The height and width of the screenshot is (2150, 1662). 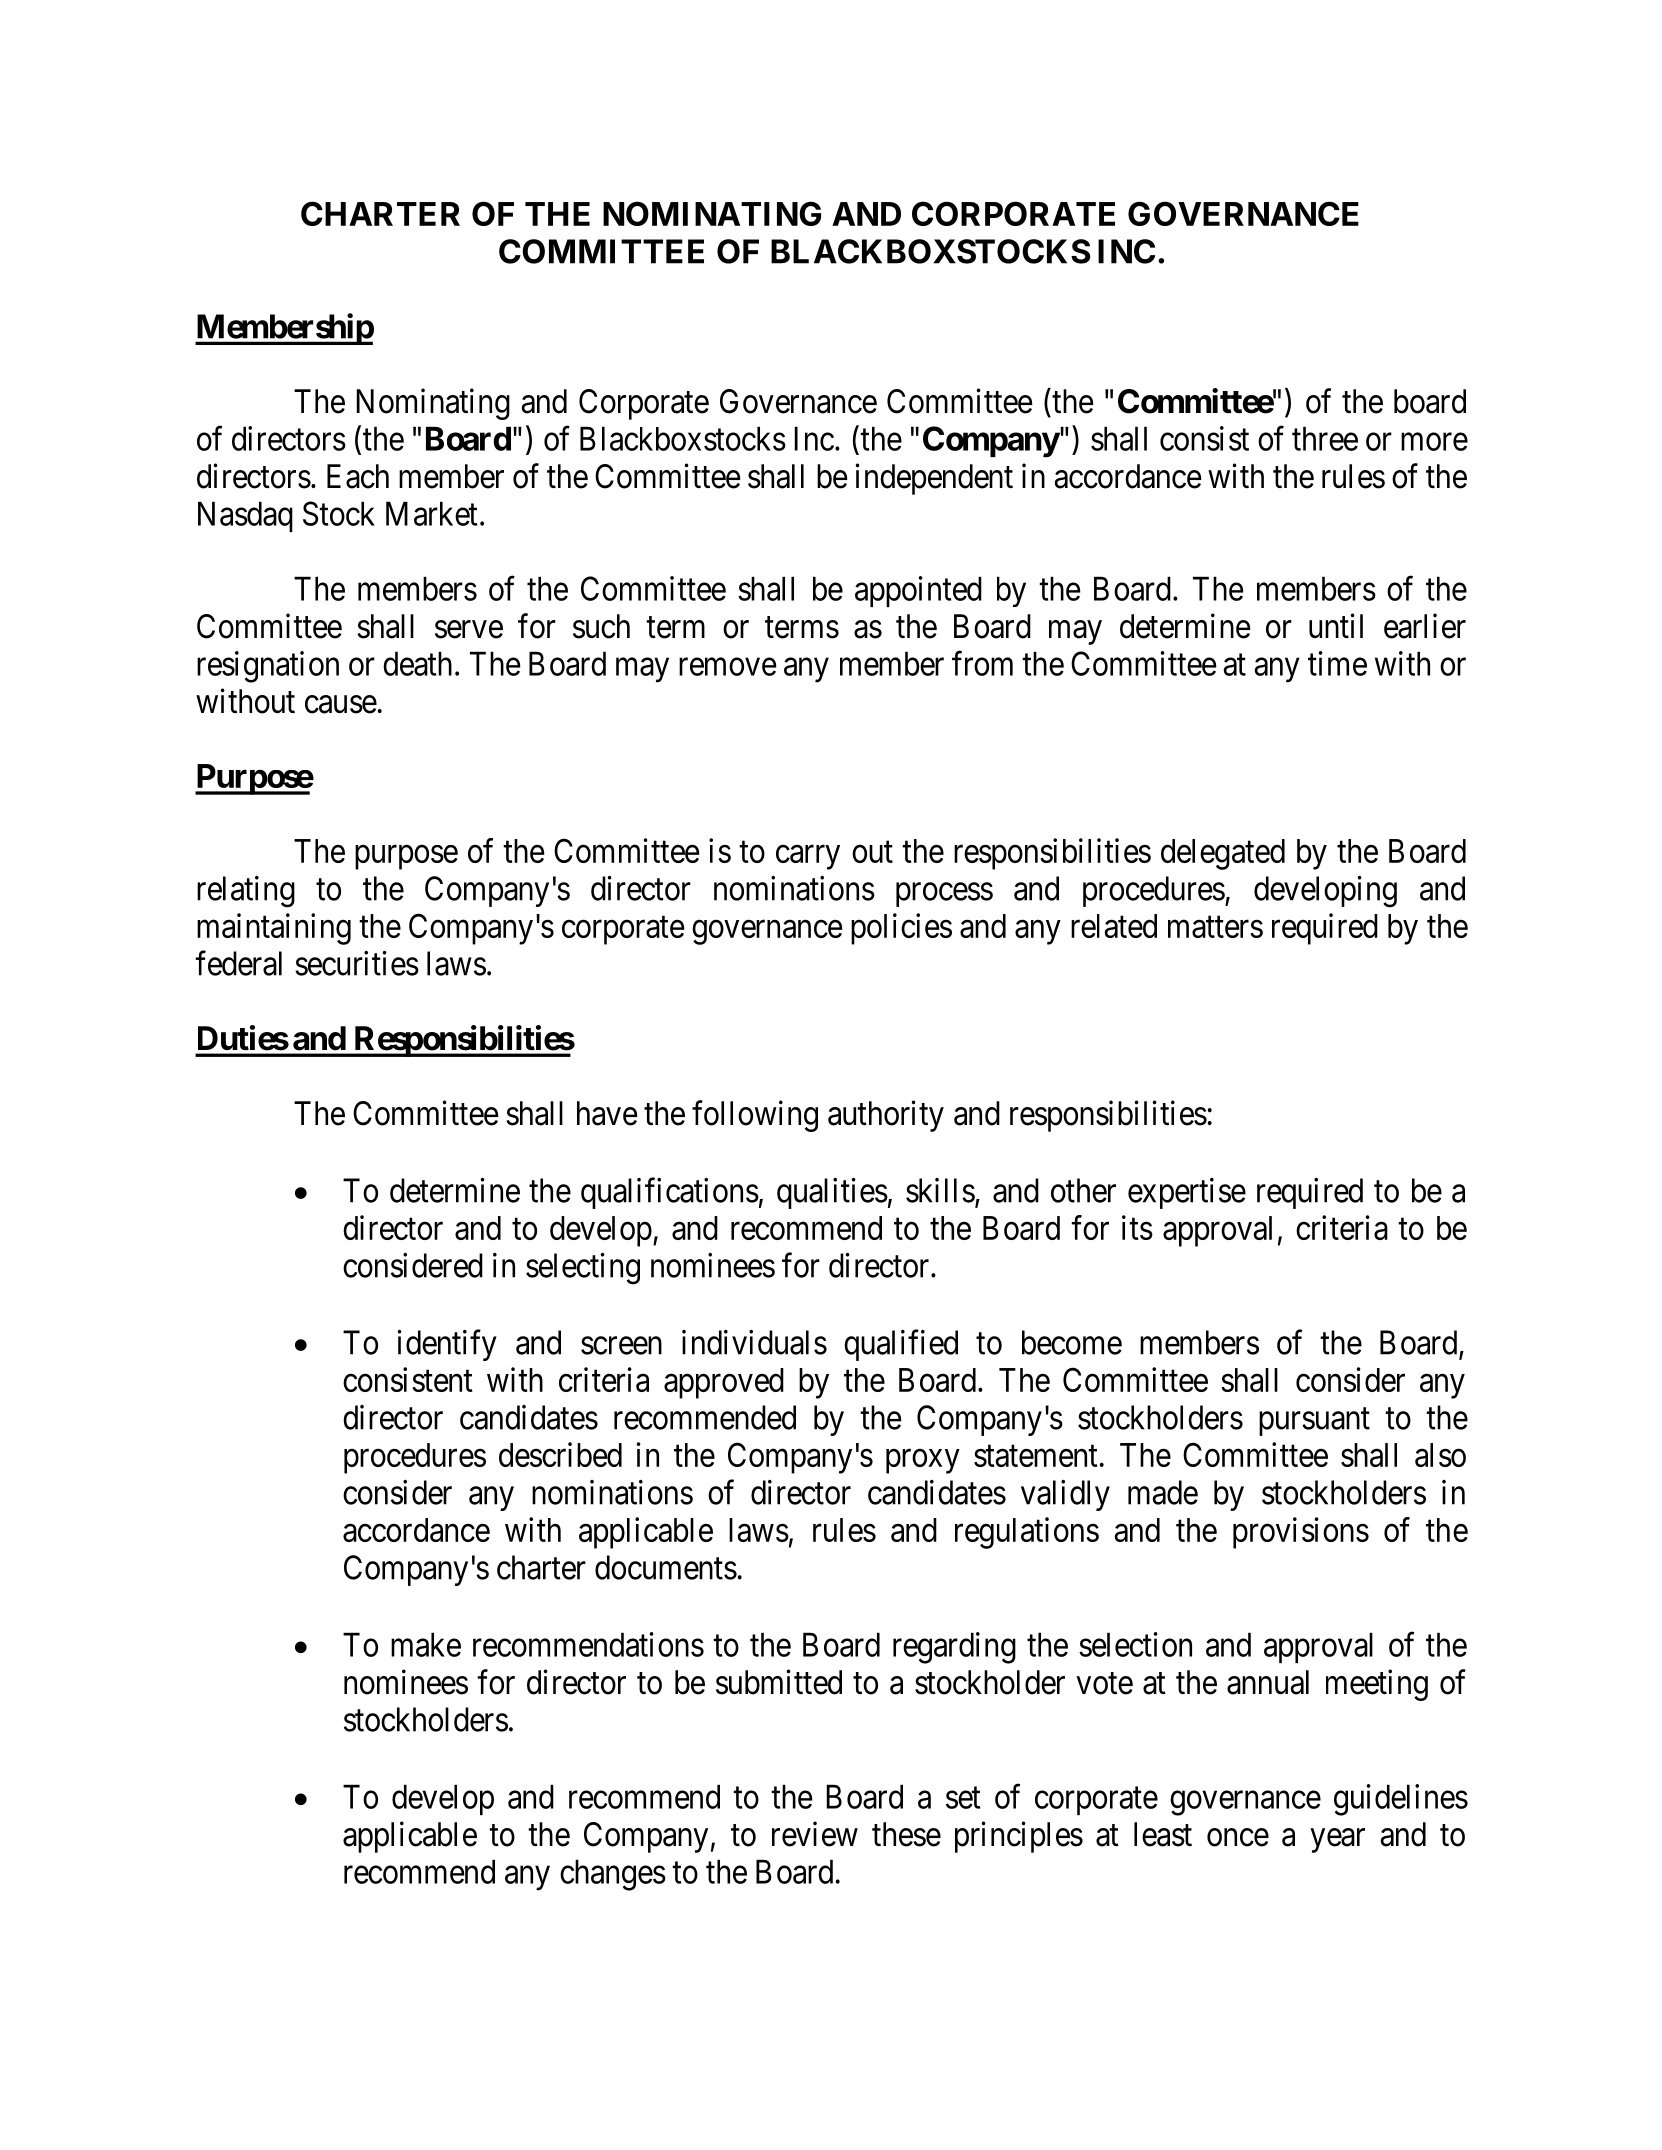 I want to click on carry, so click(x=808, y=857).
